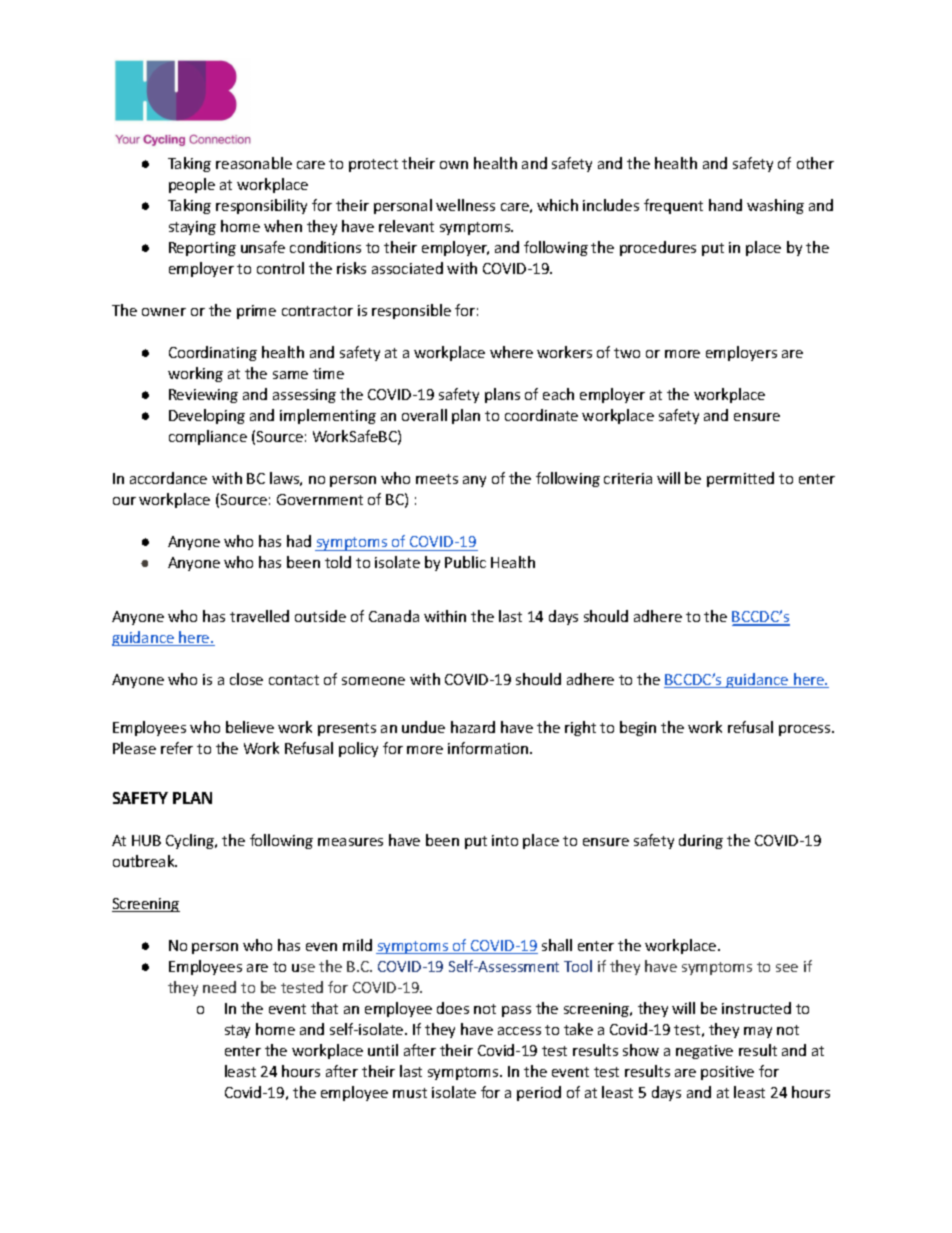  I want to click on permitted, so click(740, 479).
